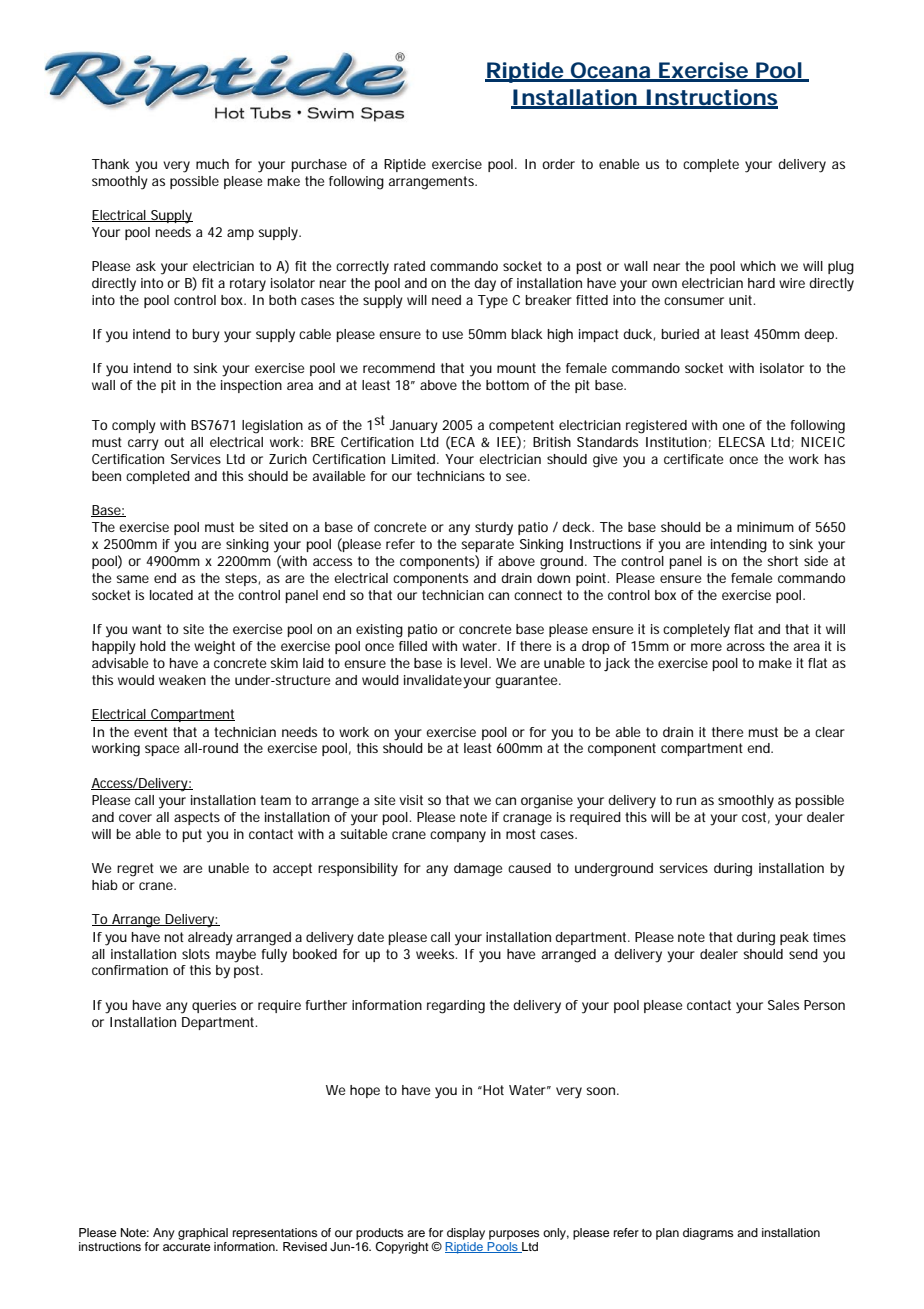  What do you see at coordinates (558, 164) in the page?
I see `order` at bounding box center [558, 164].
